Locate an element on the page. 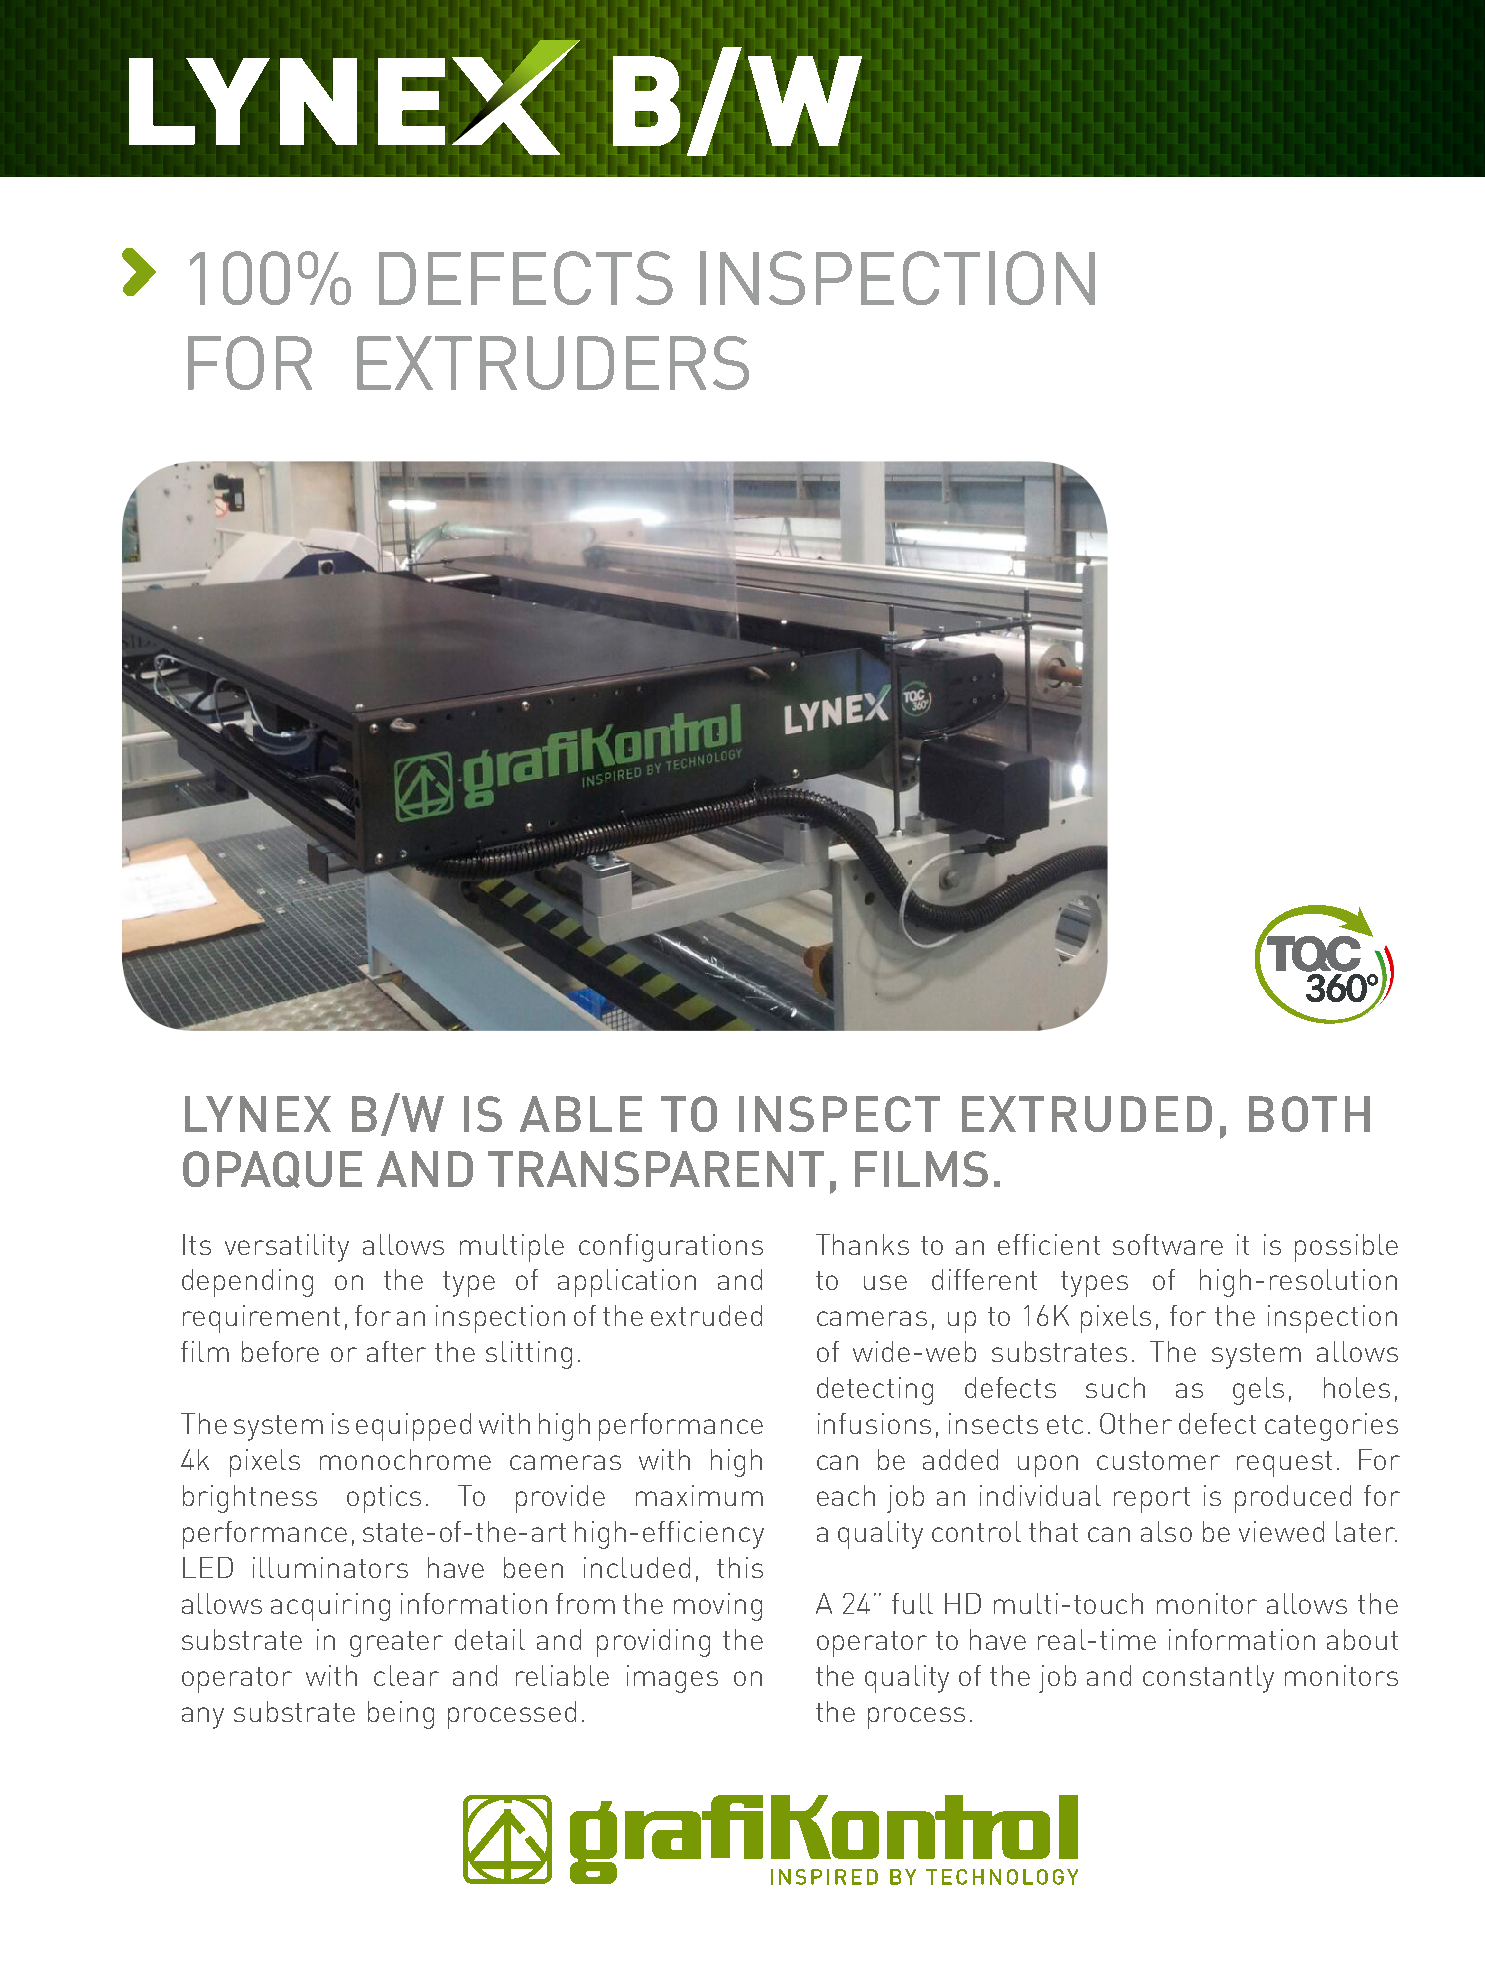  infusions is located at coordinates (874, 1423).
